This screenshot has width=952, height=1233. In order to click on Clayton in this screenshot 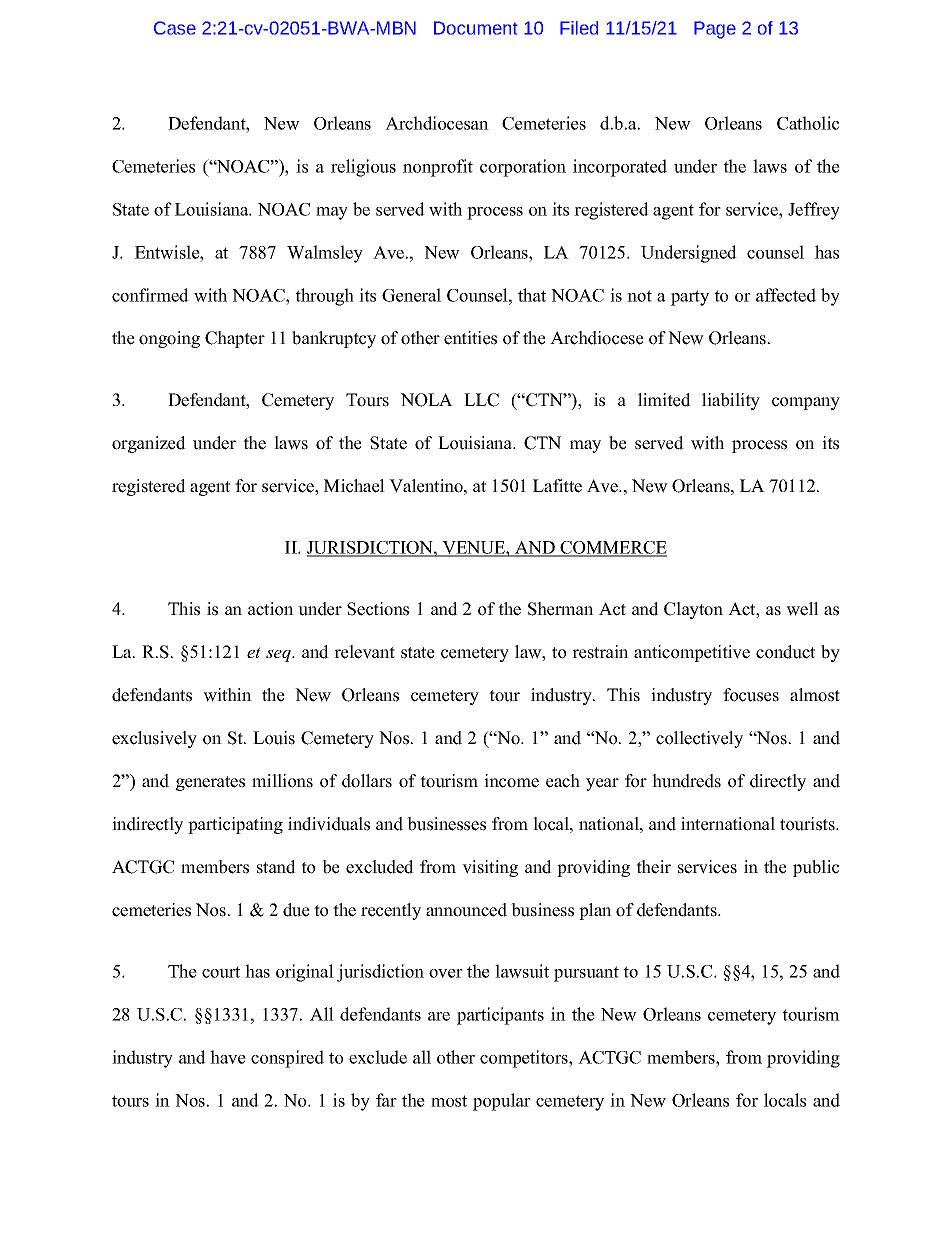, I will do `click(693, 610)`.
